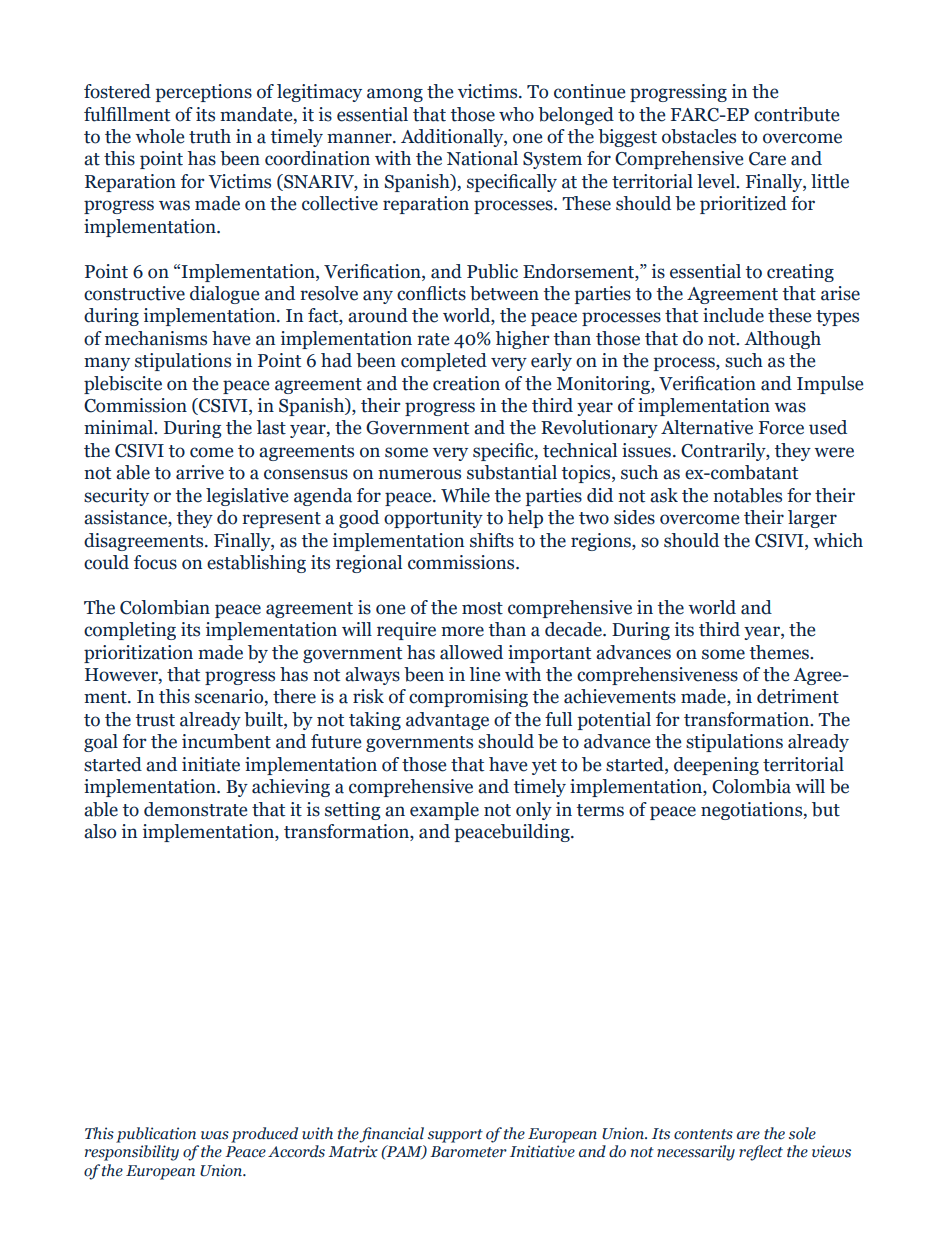 The image size is (952, 1233). I want to click on responsibility, so click(132, 1153).
